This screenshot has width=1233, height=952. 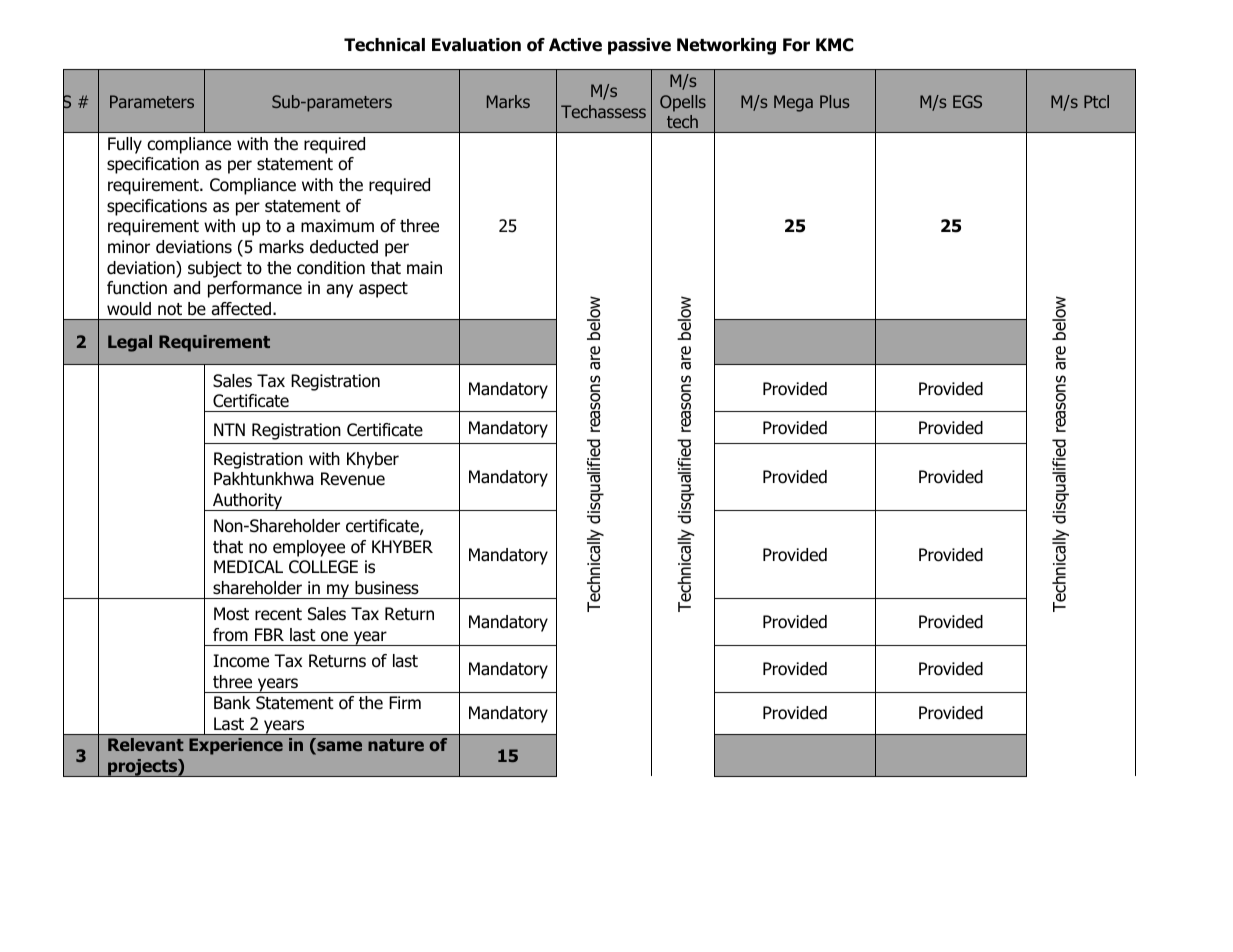 I want to click on Networking, so click(x=726, y=46).
